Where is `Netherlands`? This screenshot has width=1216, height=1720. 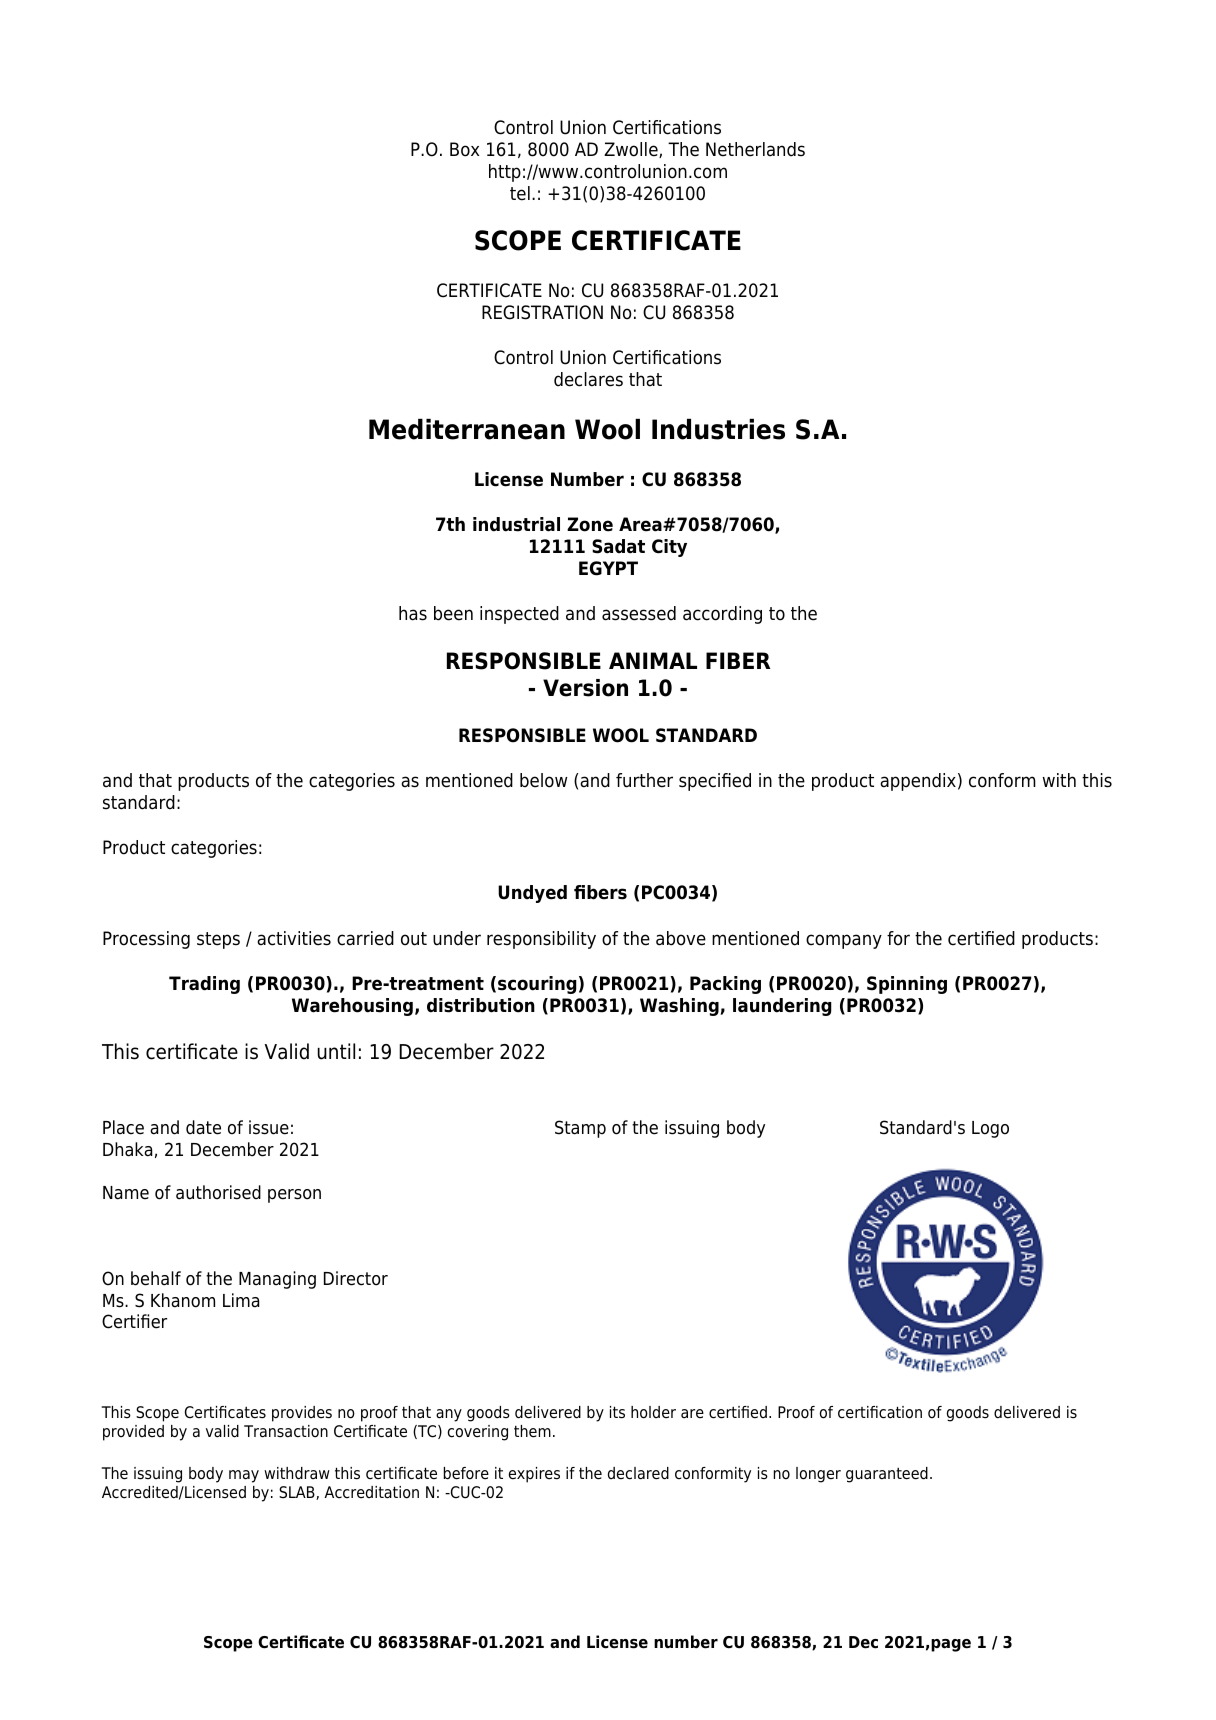
Netherlands is located at coordinates (755, 149).
